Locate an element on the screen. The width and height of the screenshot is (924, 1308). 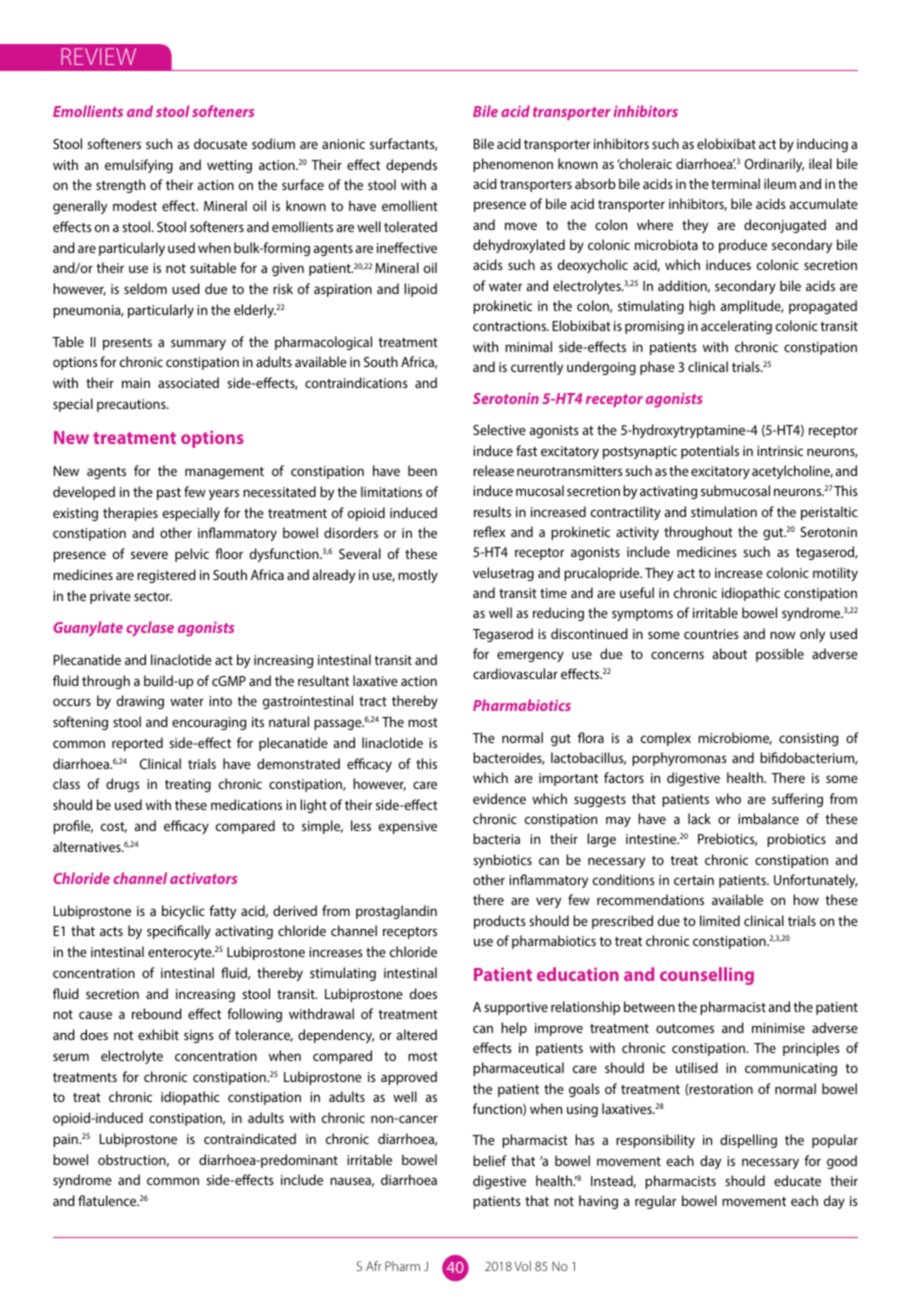
products is located at coordinates (499, 922).
